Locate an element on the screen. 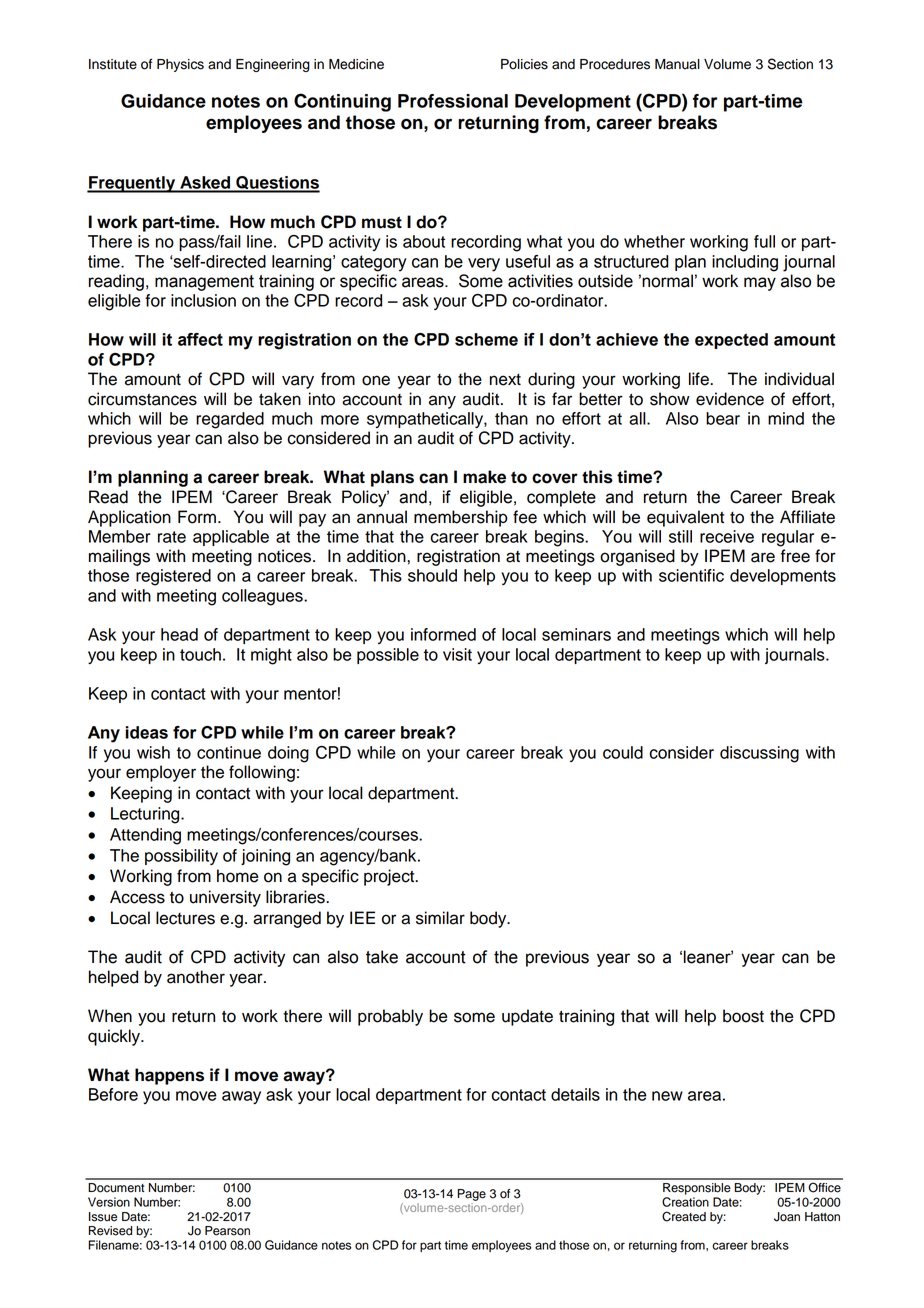 The width and height of the screenshot is (924, 1308). Manual is located at coordinates (677, 64).
